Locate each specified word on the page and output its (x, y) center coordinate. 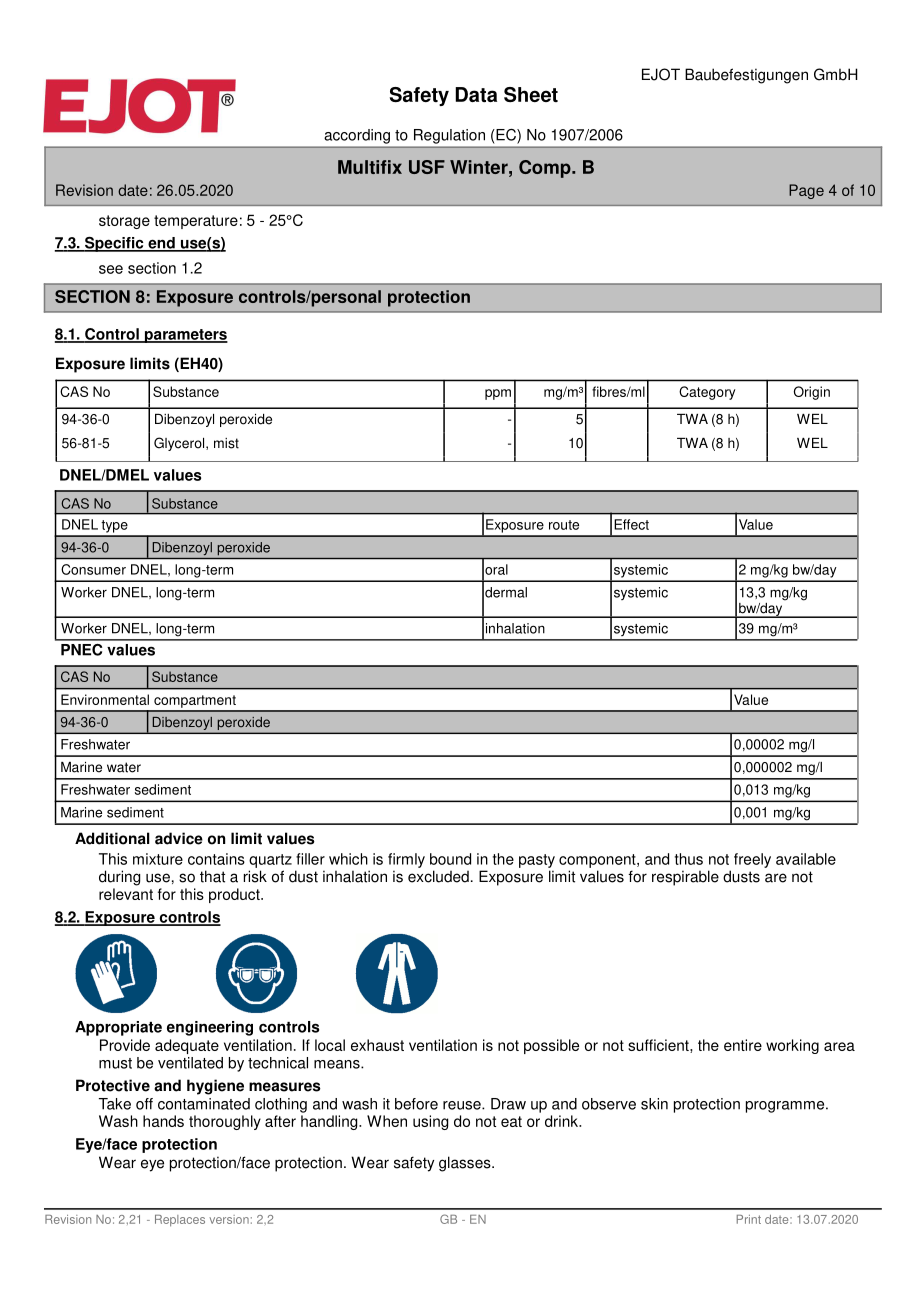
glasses (466, 1164)
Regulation (449, 136)
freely (752, 860)
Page (806, 191)
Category (707, 393)
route (564, 525)
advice (179, 838)
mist (226, 443)
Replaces (180, 1221)
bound (450, 859)
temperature (196, 222)
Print (749, 1219)
